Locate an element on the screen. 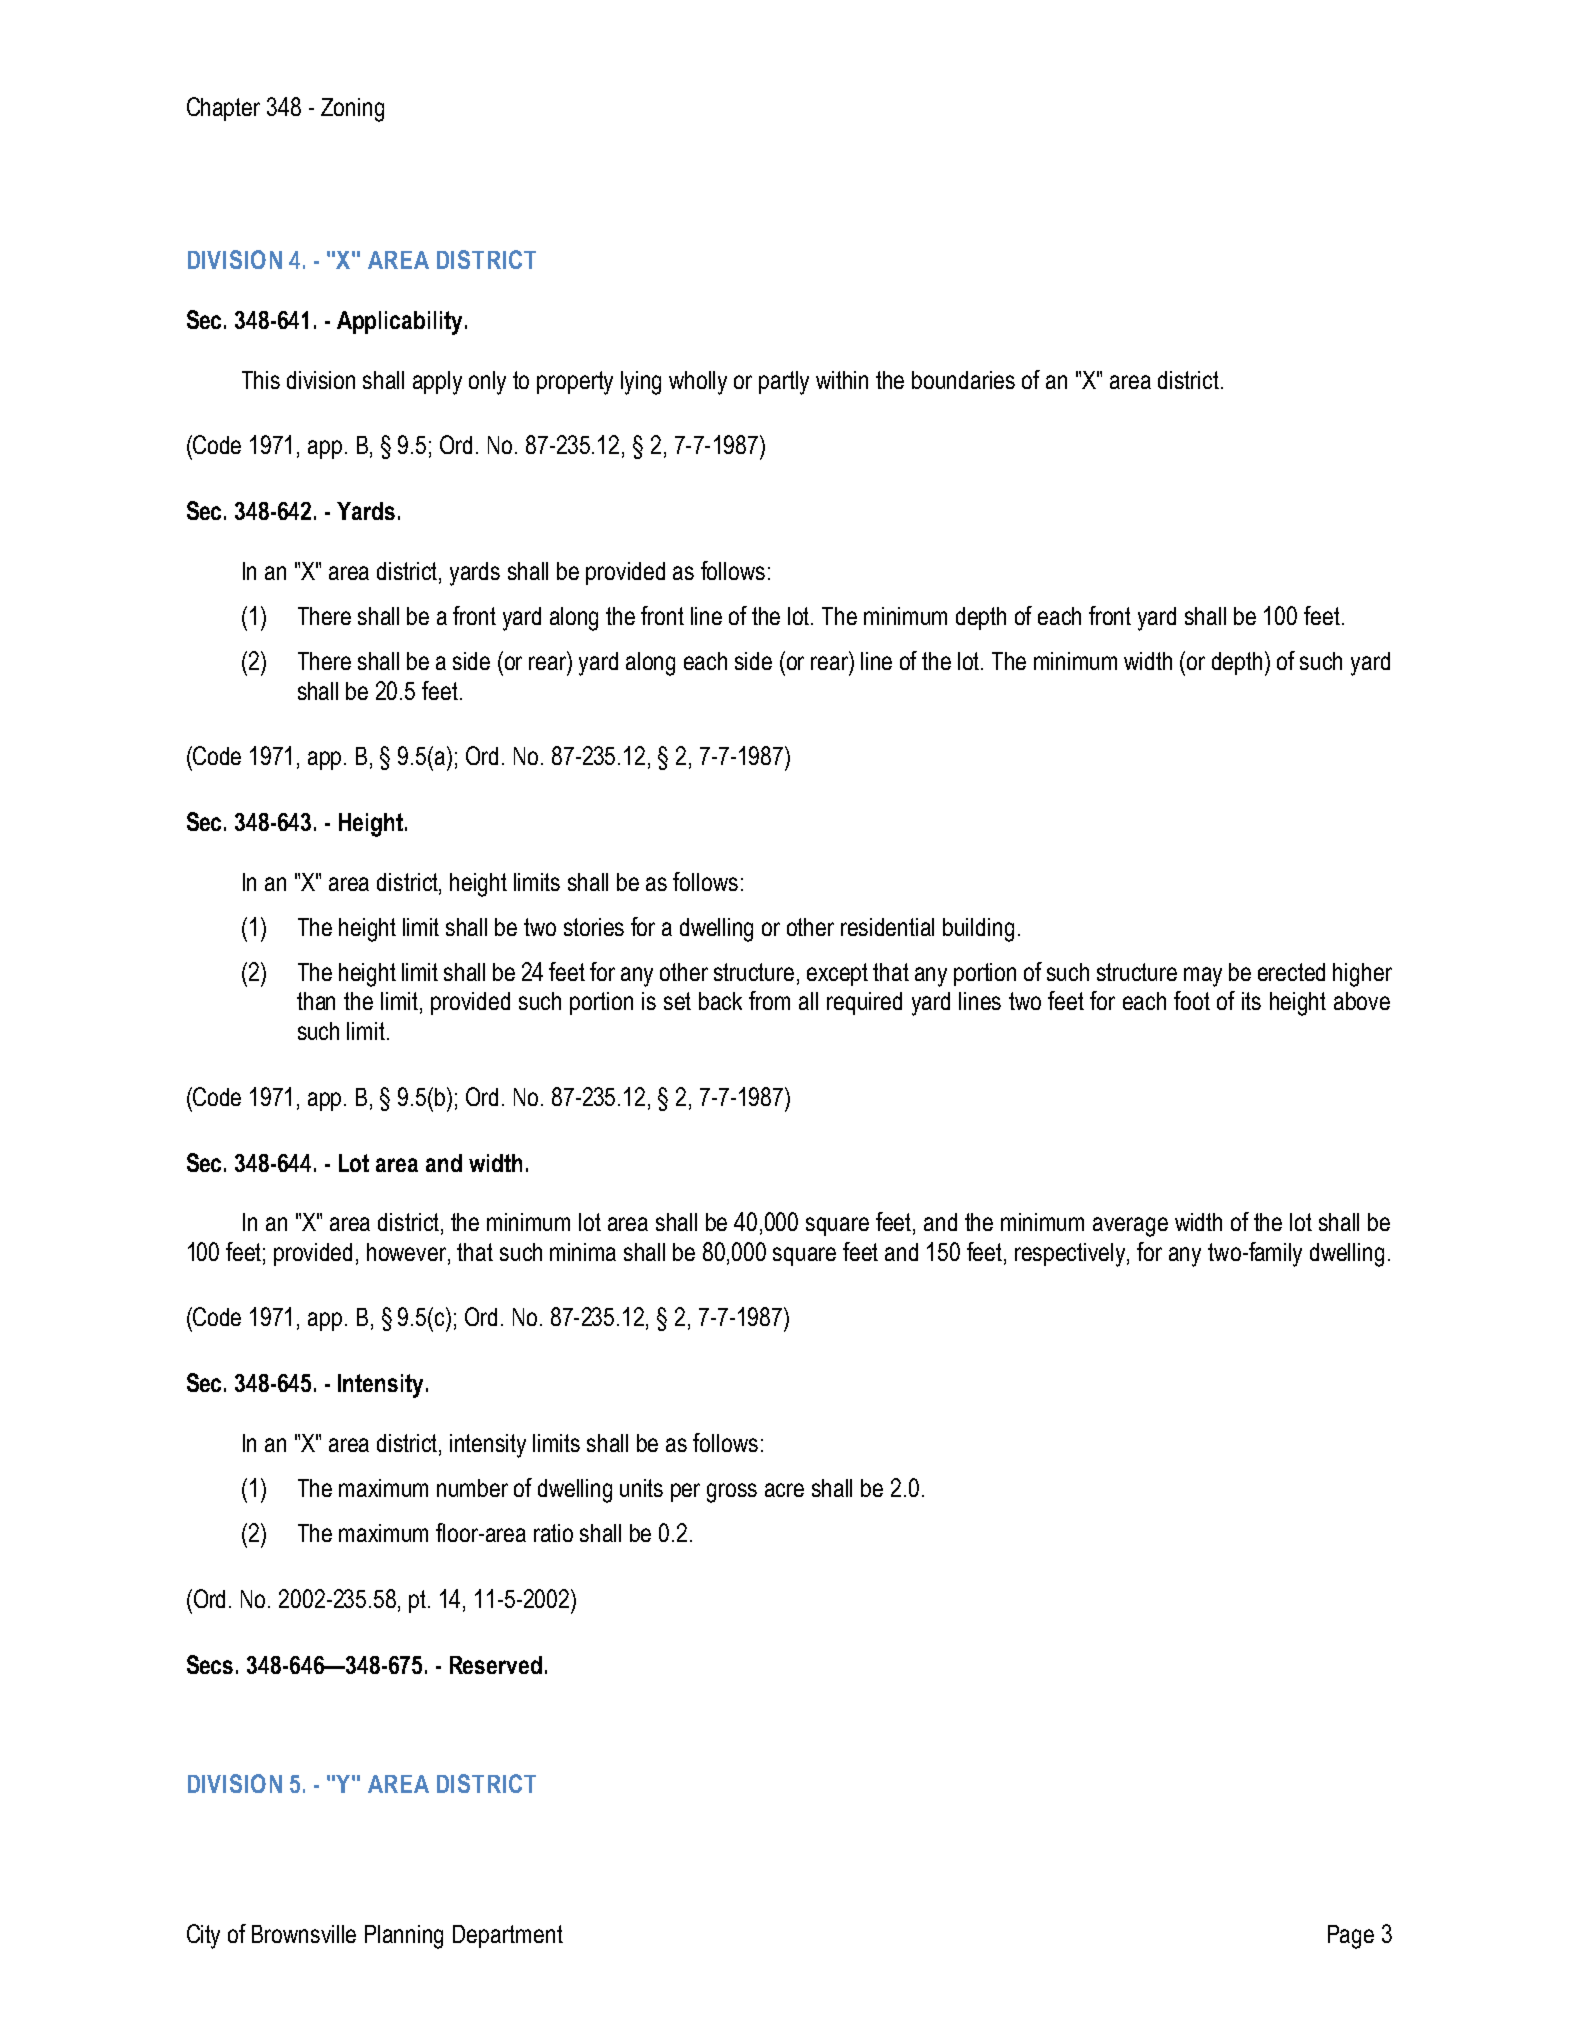 This screenshot has width=1578, height=2042. average is located at coordinates (1130, 1227).
